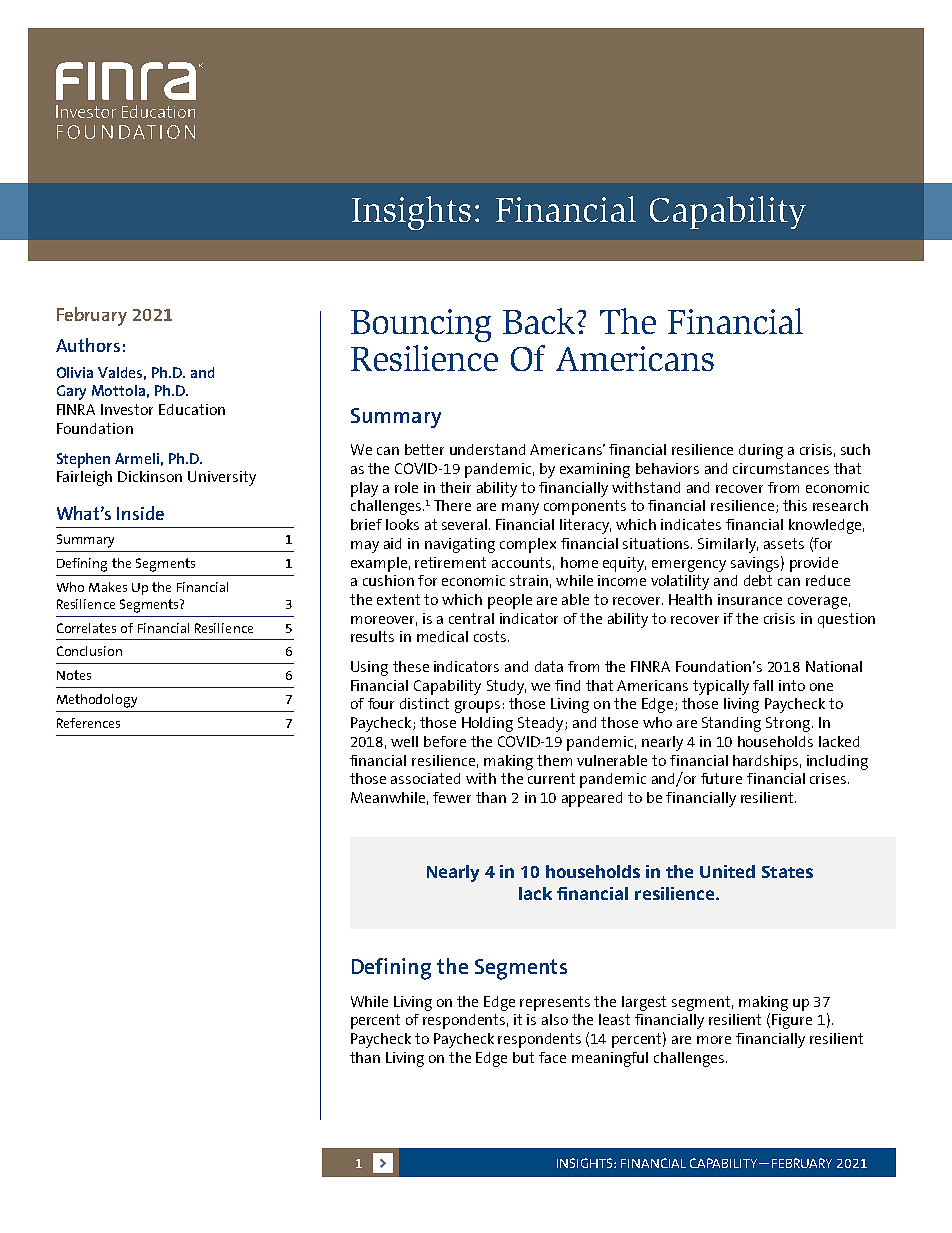  What do you see at coordinates (477, 707) in the screenshot?
I see `groups` at bounding box center [477, 707].
